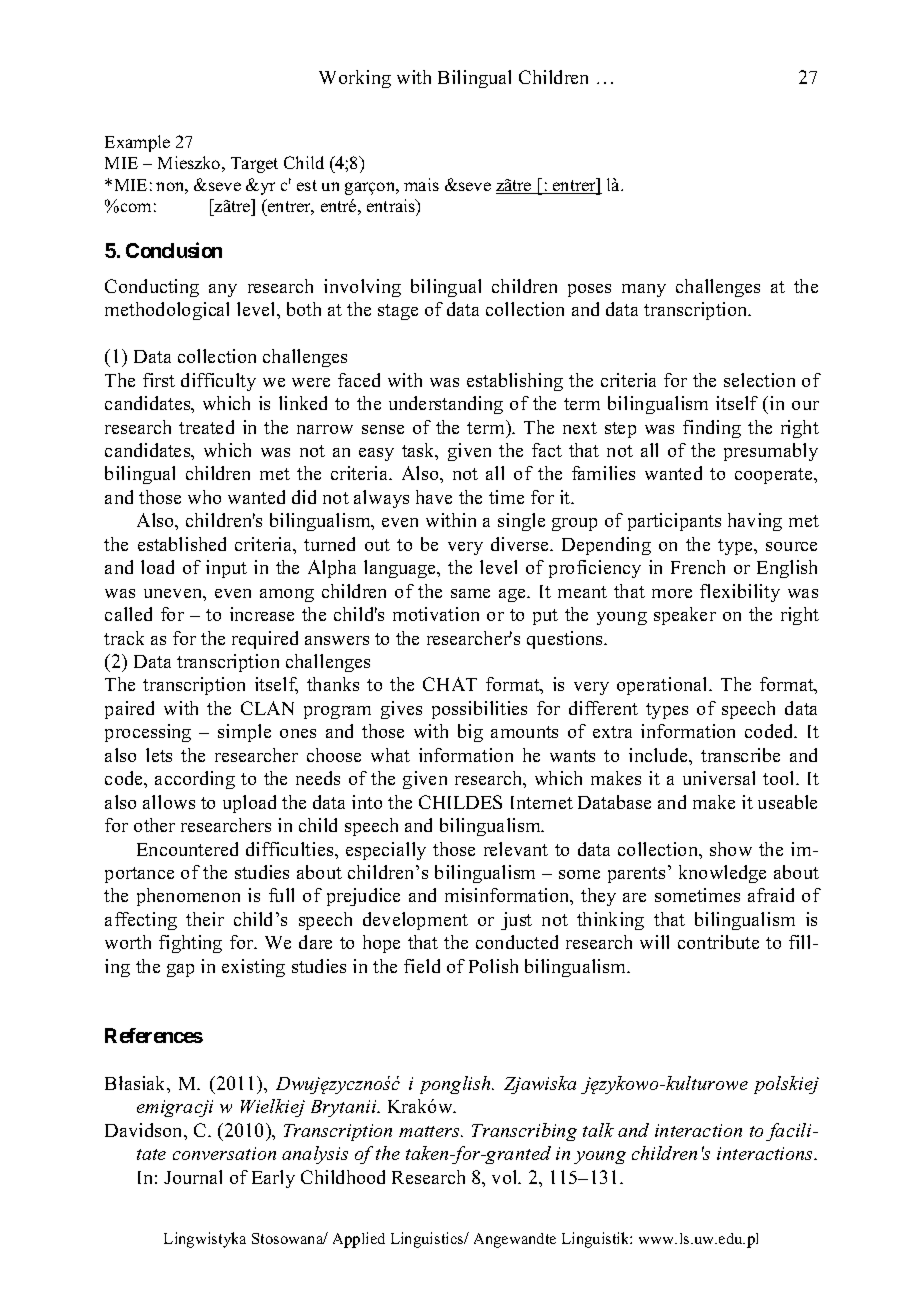 The width and height of the image is (924, 1314). What do you see at coordinates (712, 429) in the image?
I see `finding` at bounding box center [712, 429].
